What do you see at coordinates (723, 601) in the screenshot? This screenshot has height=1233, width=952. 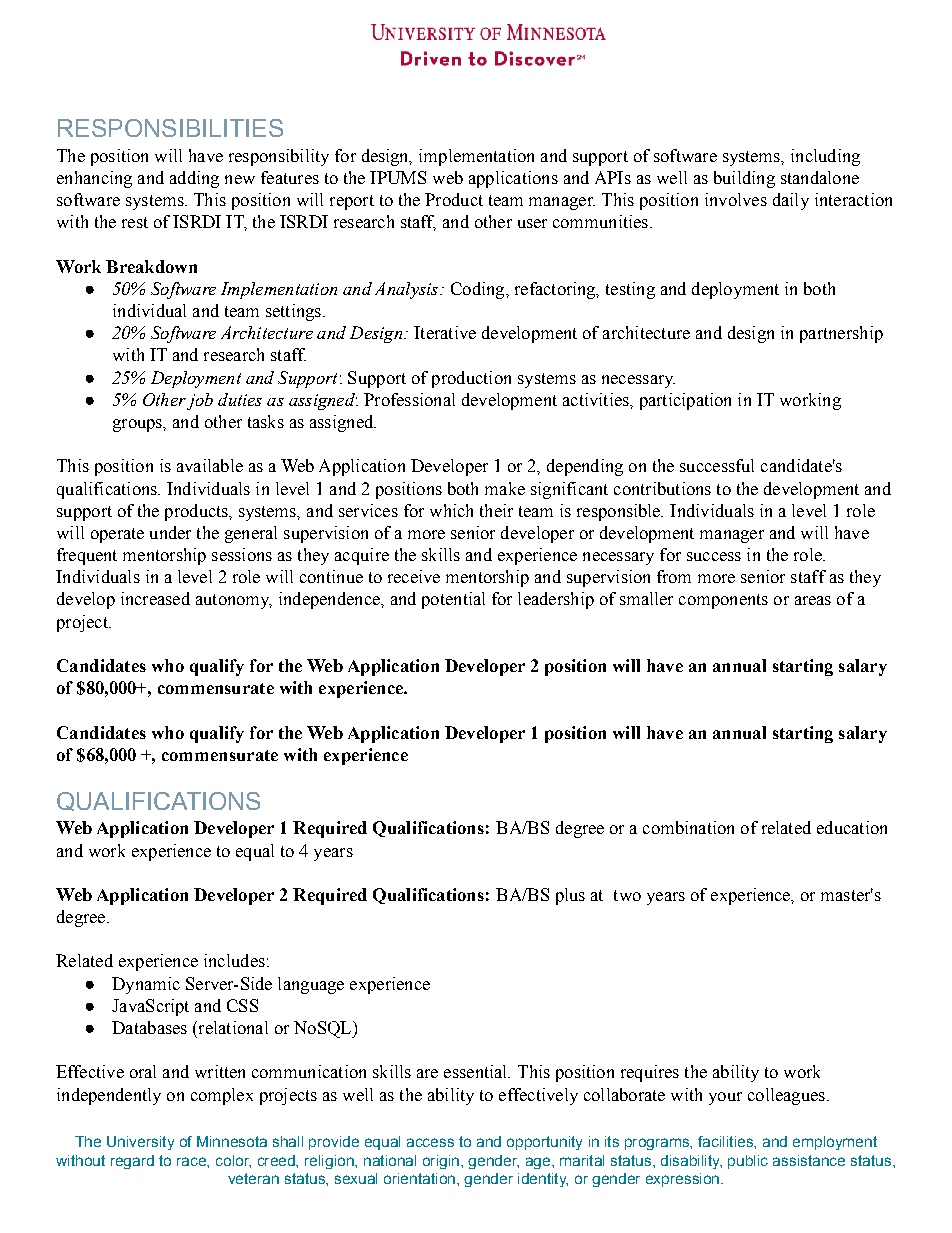 I see `components` at bounding box center [723, 601].
